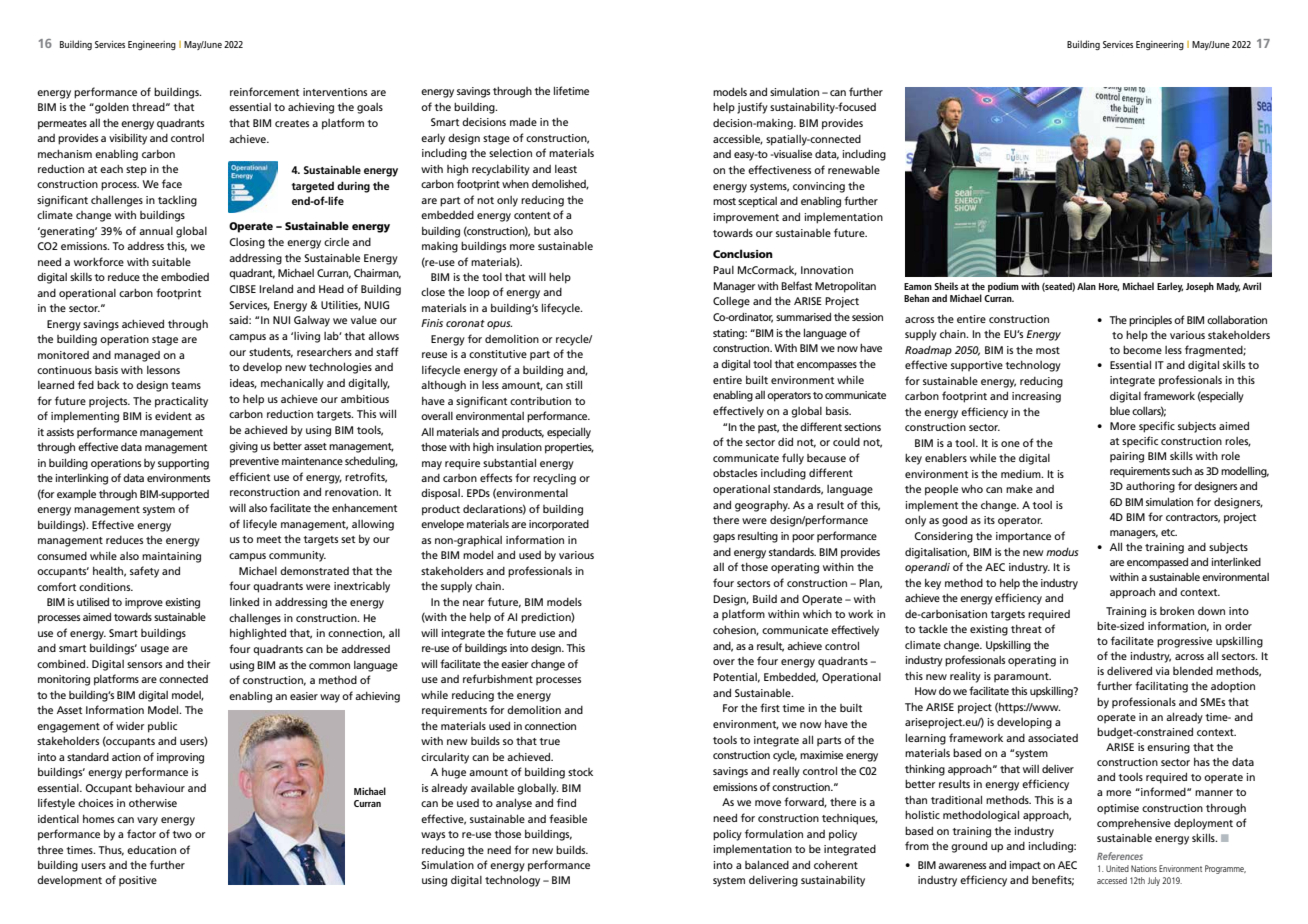  I want to click on maintaining, so click(171, 557).
